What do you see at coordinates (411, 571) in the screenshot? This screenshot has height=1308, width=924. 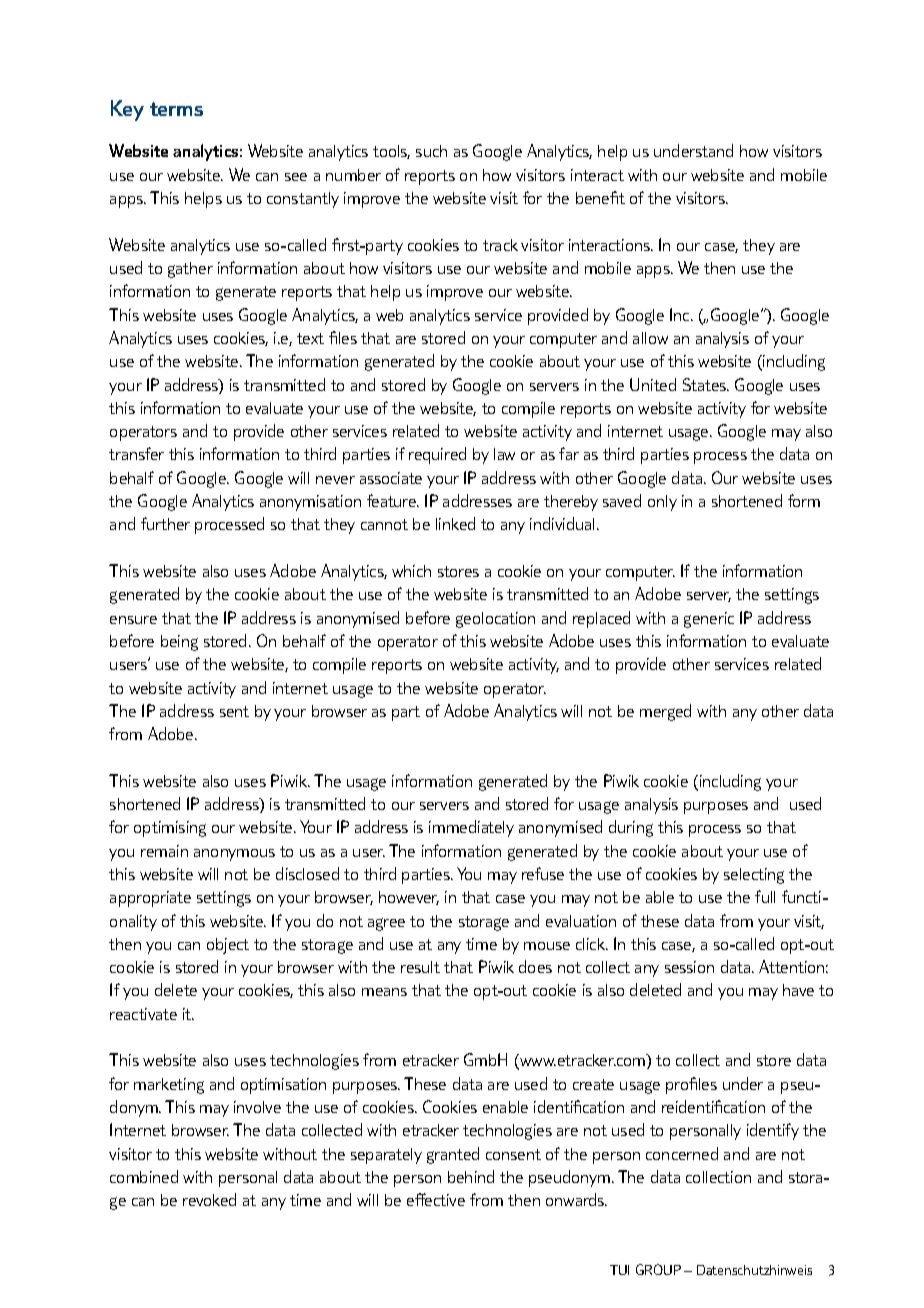 I see `which` at bounding box center [411, 571].
